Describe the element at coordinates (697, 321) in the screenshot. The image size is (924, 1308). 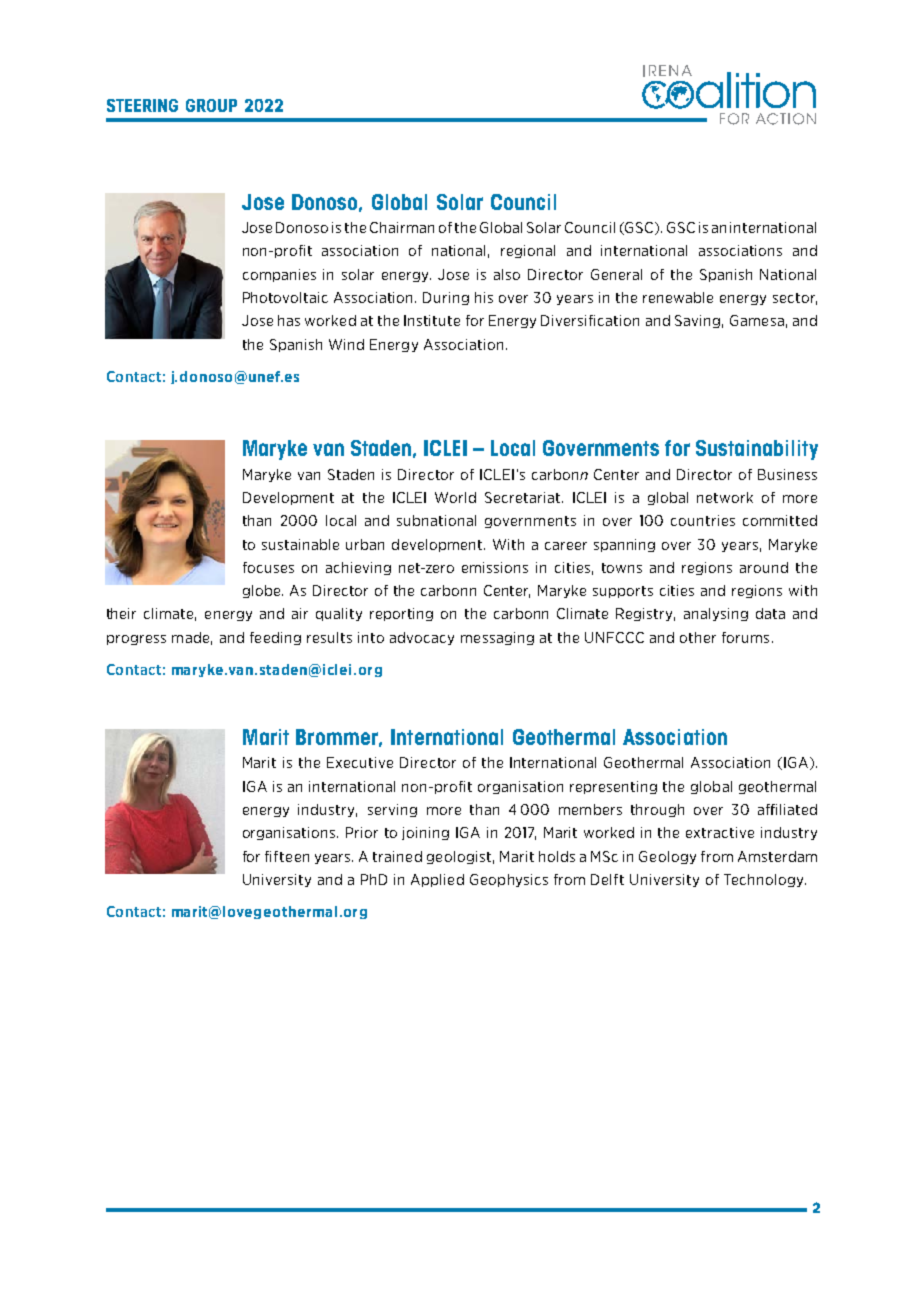
I see `Saving` at that location.
